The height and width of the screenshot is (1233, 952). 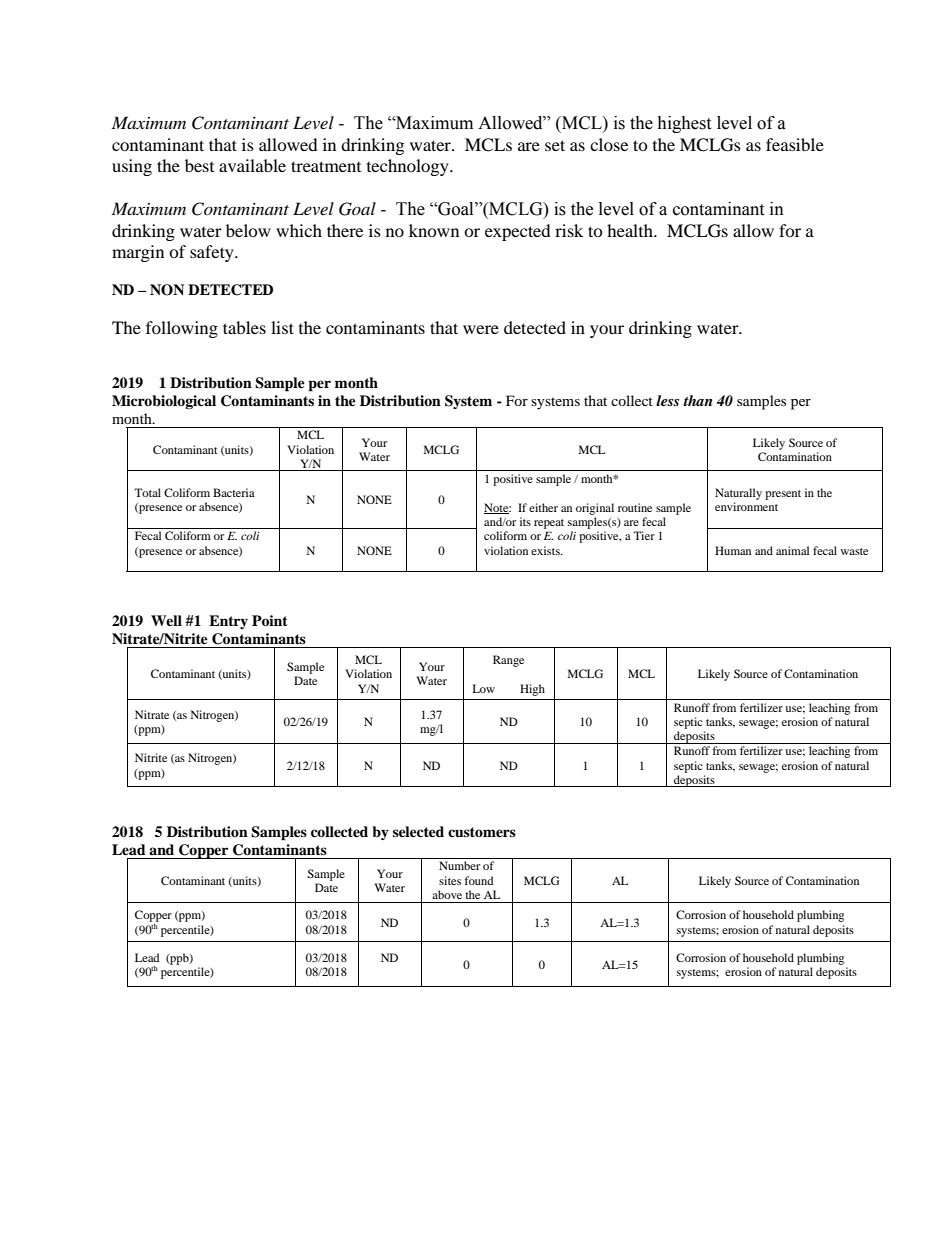 What do you see at coordinates (795, 144) in the screenshot?
I see `feasible` at bounding box center [795, 144].
